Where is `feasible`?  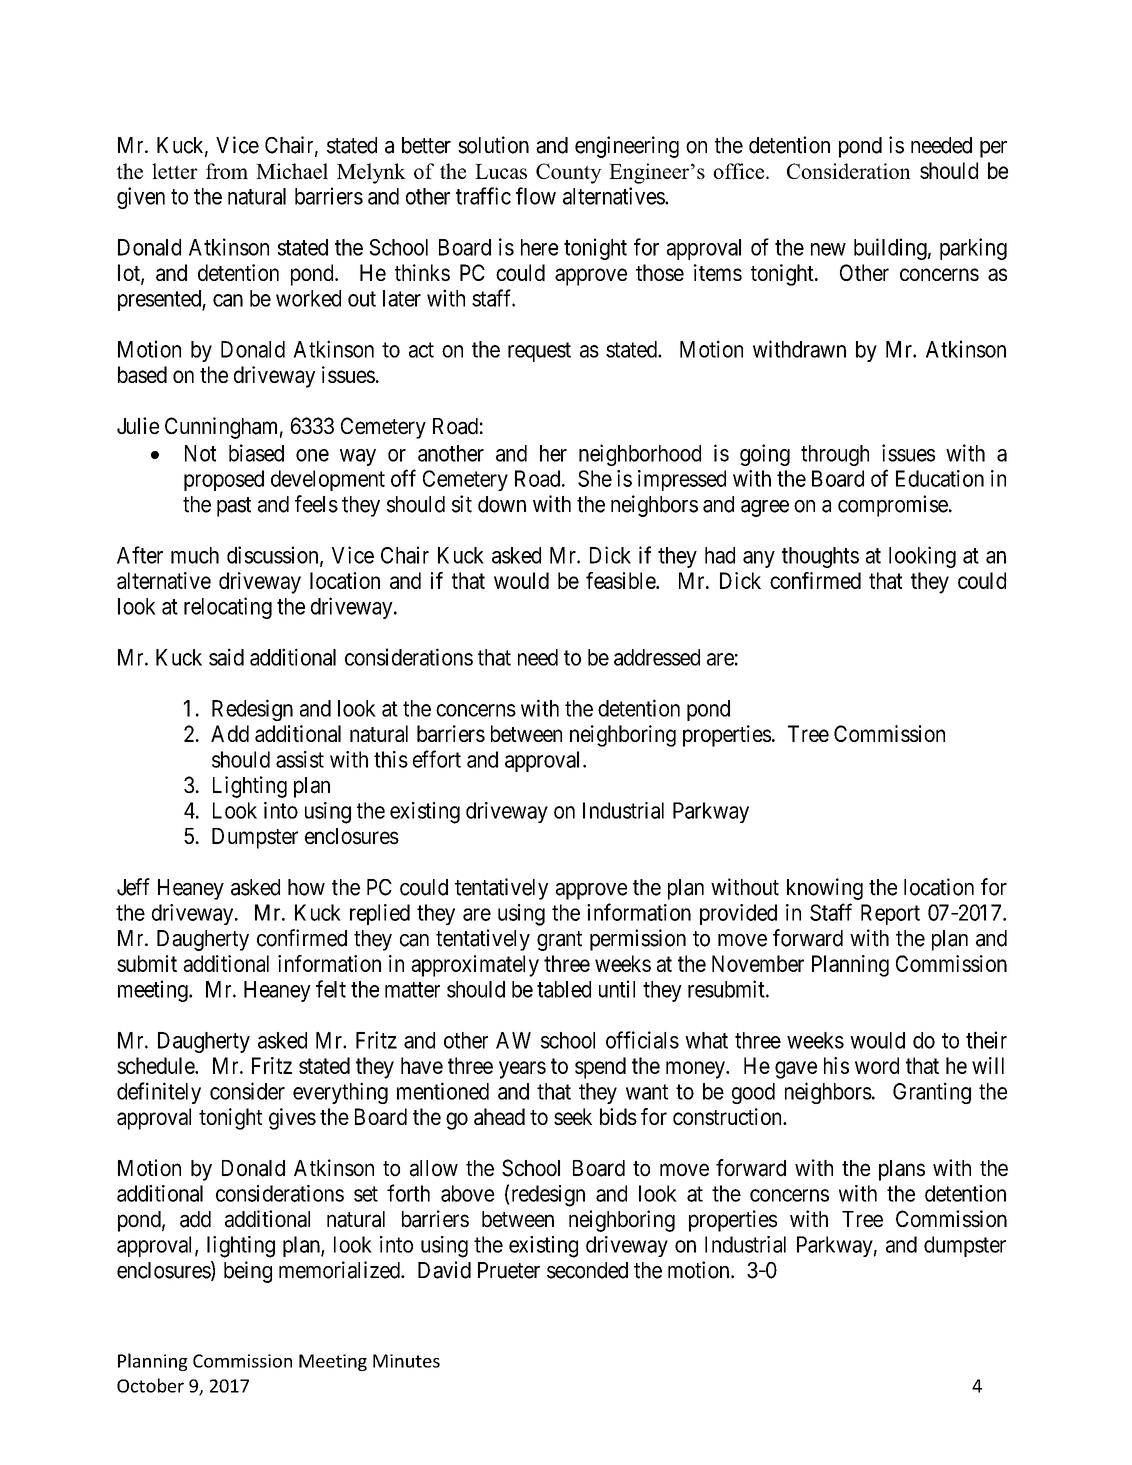 feasible is located at coordinates (621, 580).
